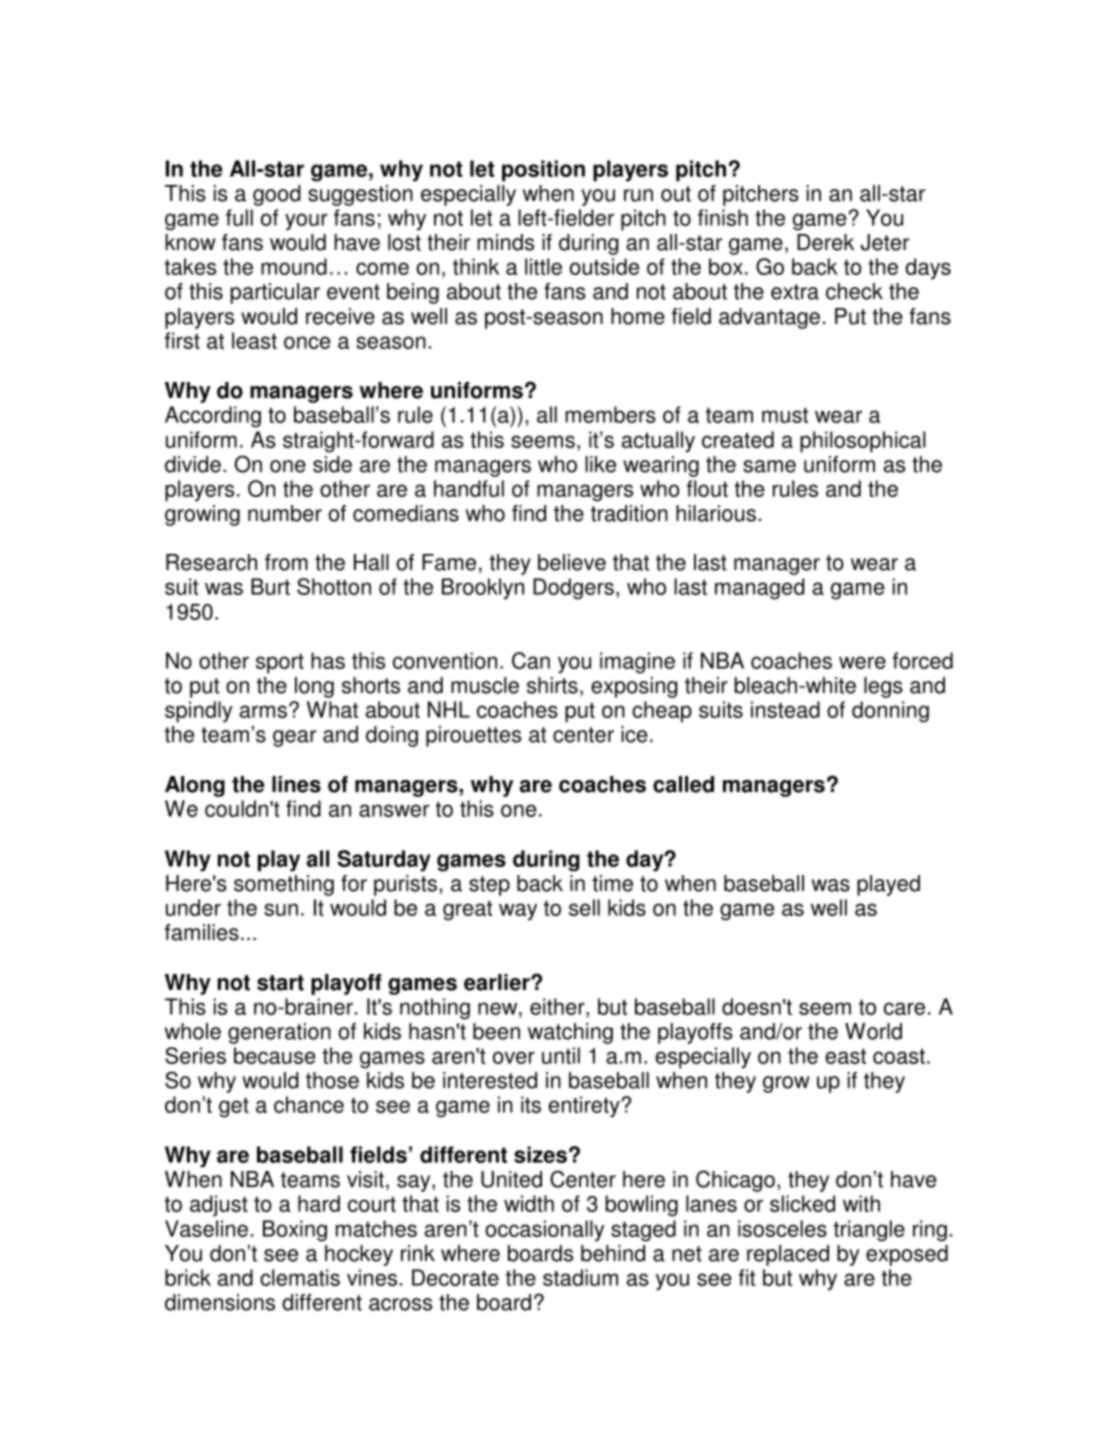  What do you see at coordinates (584, 907) in the document?
I see `sell` at bounding box center [584, 907].
